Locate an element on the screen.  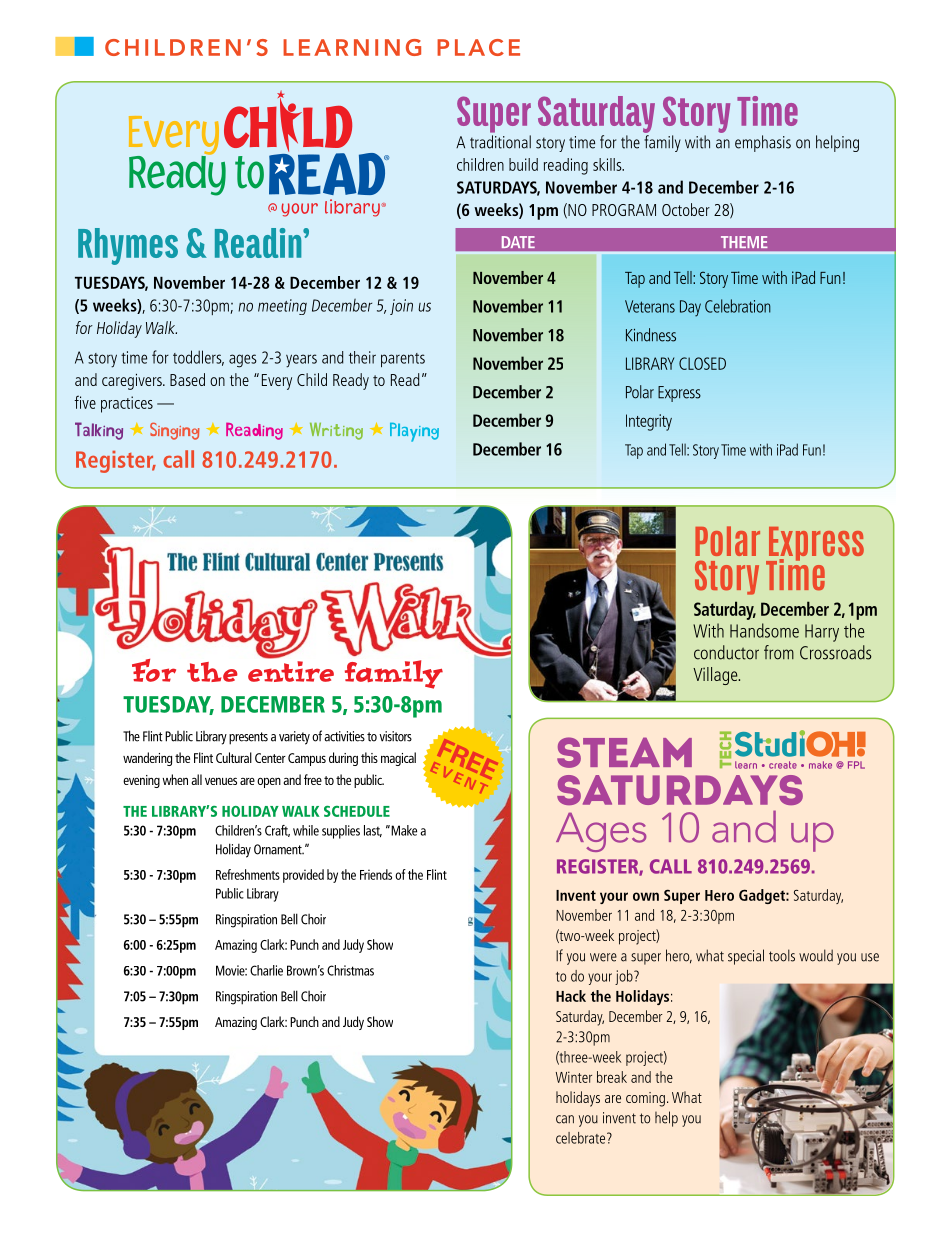
coming is located at coordinates (645, 1099).
